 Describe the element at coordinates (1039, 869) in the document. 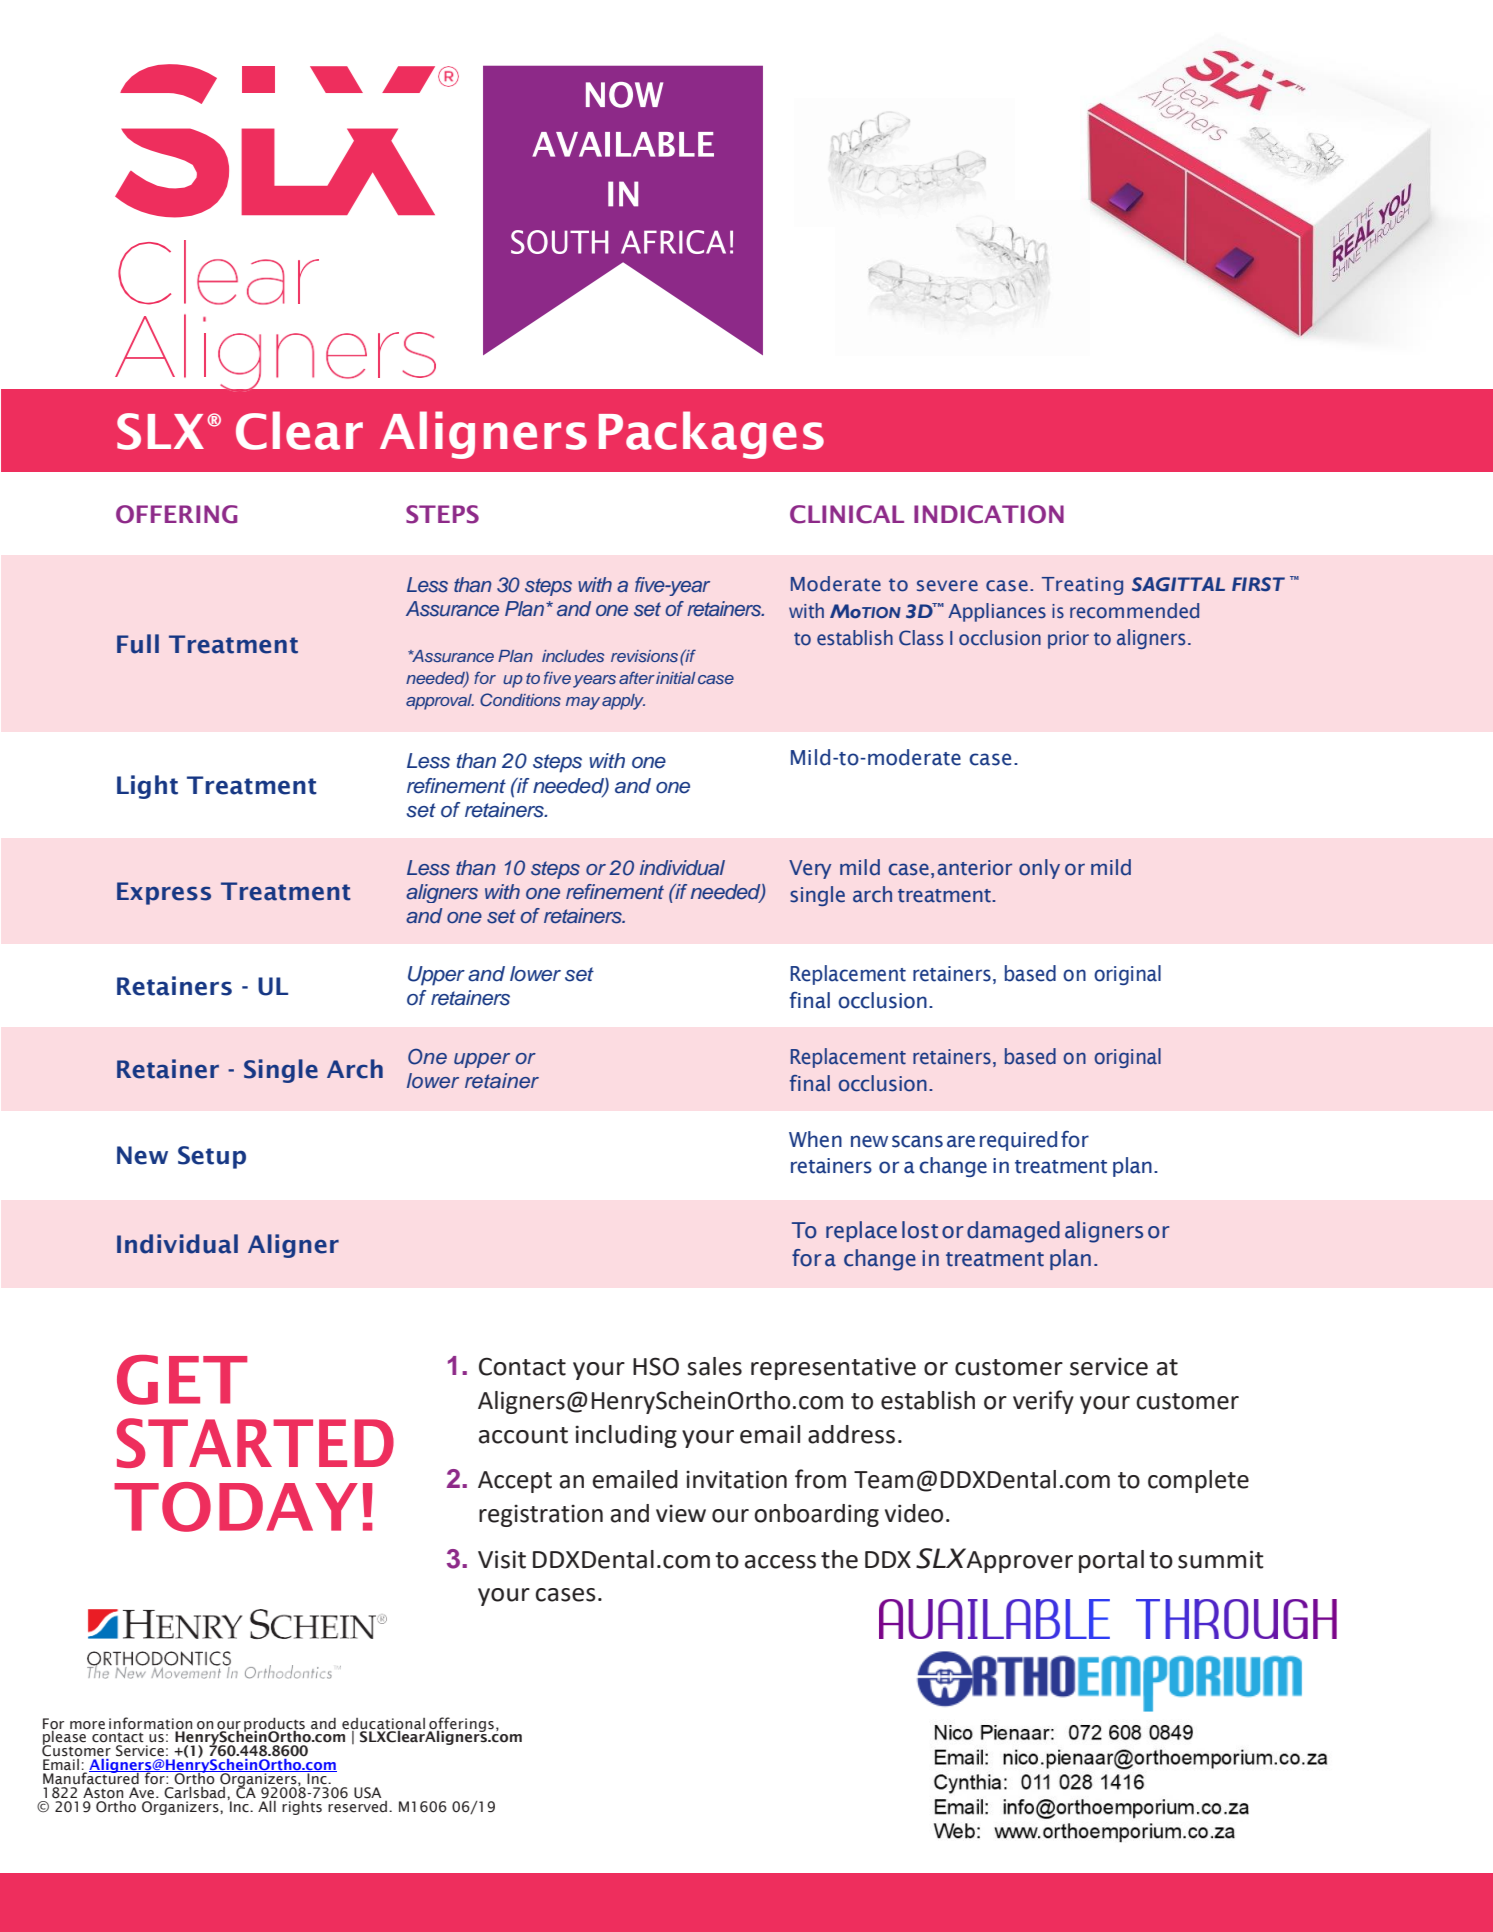

I see `only` at that location.
